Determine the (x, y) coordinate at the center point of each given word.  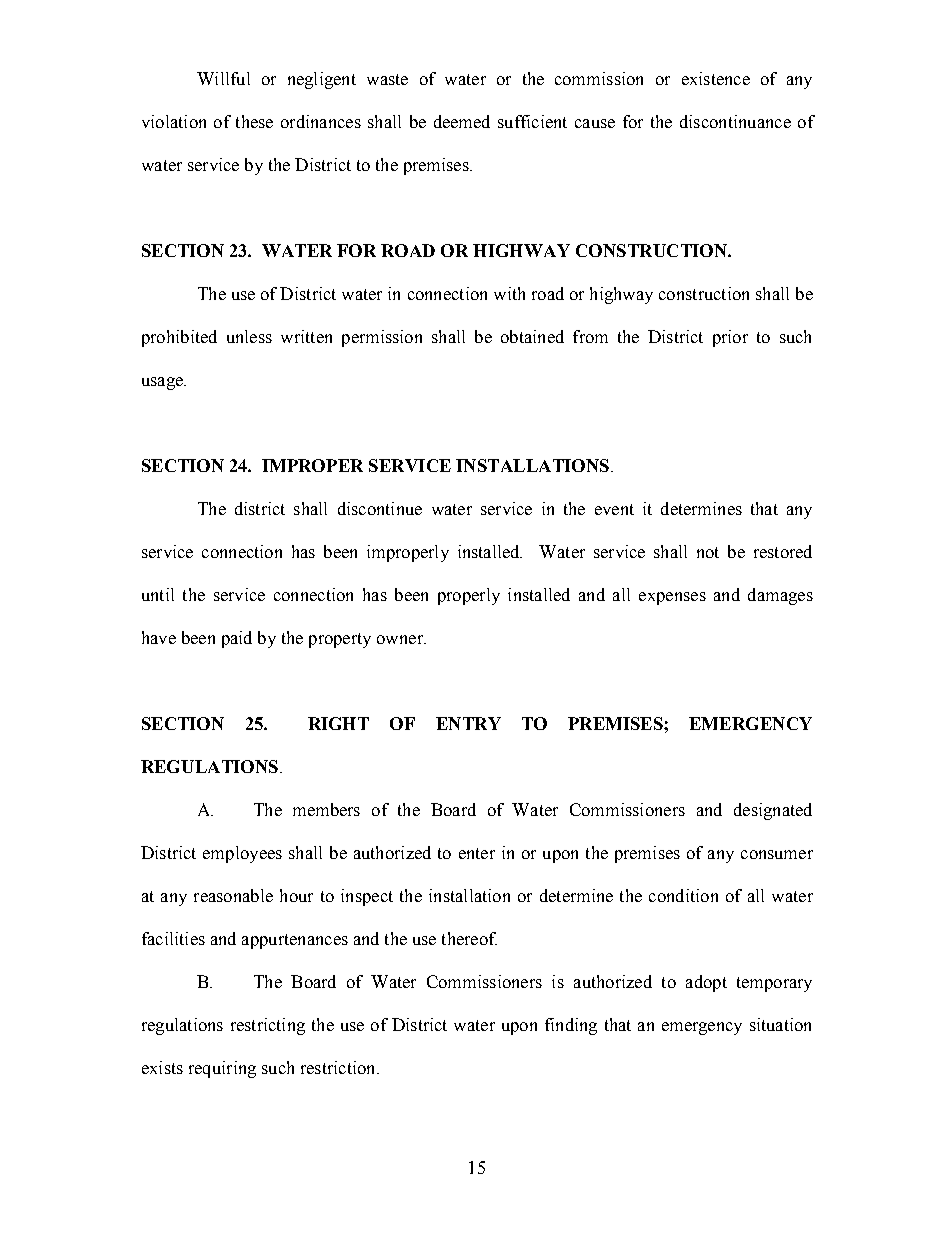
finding (571, 1026)
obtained (532, 336)
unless (249, 336)
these (254, 121)
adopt (706, 983)
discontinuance (735, 121)
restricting (268, 1026)
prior (730, 338)
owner (401, 639)
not (708, 552)
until (158, 594)
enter (477, 853)
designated (773, 811)
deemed (462, 121)
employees (242, 854)
